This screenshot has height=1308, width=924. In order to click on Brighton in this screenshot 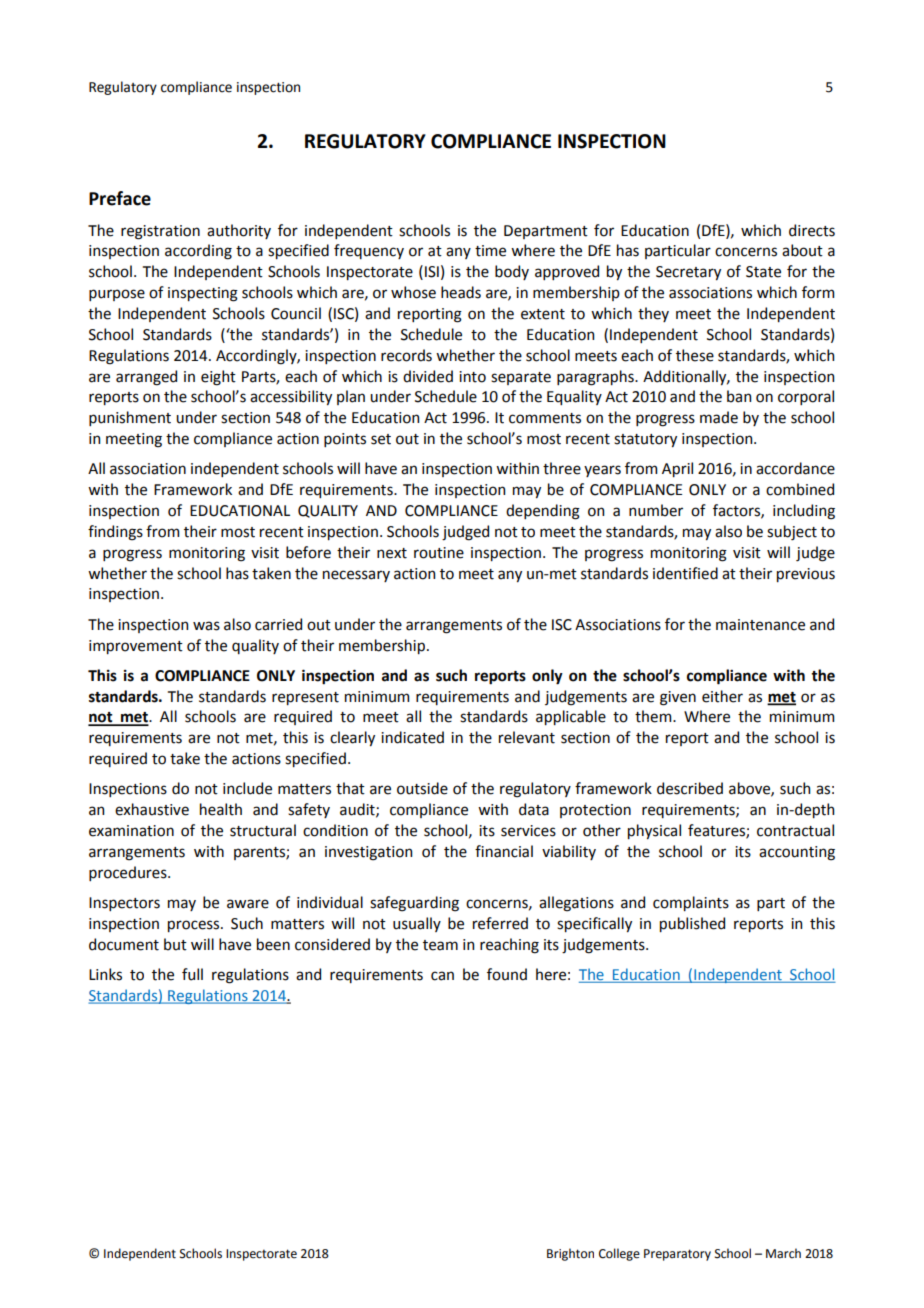, I will do `click(570, 1254)`.
